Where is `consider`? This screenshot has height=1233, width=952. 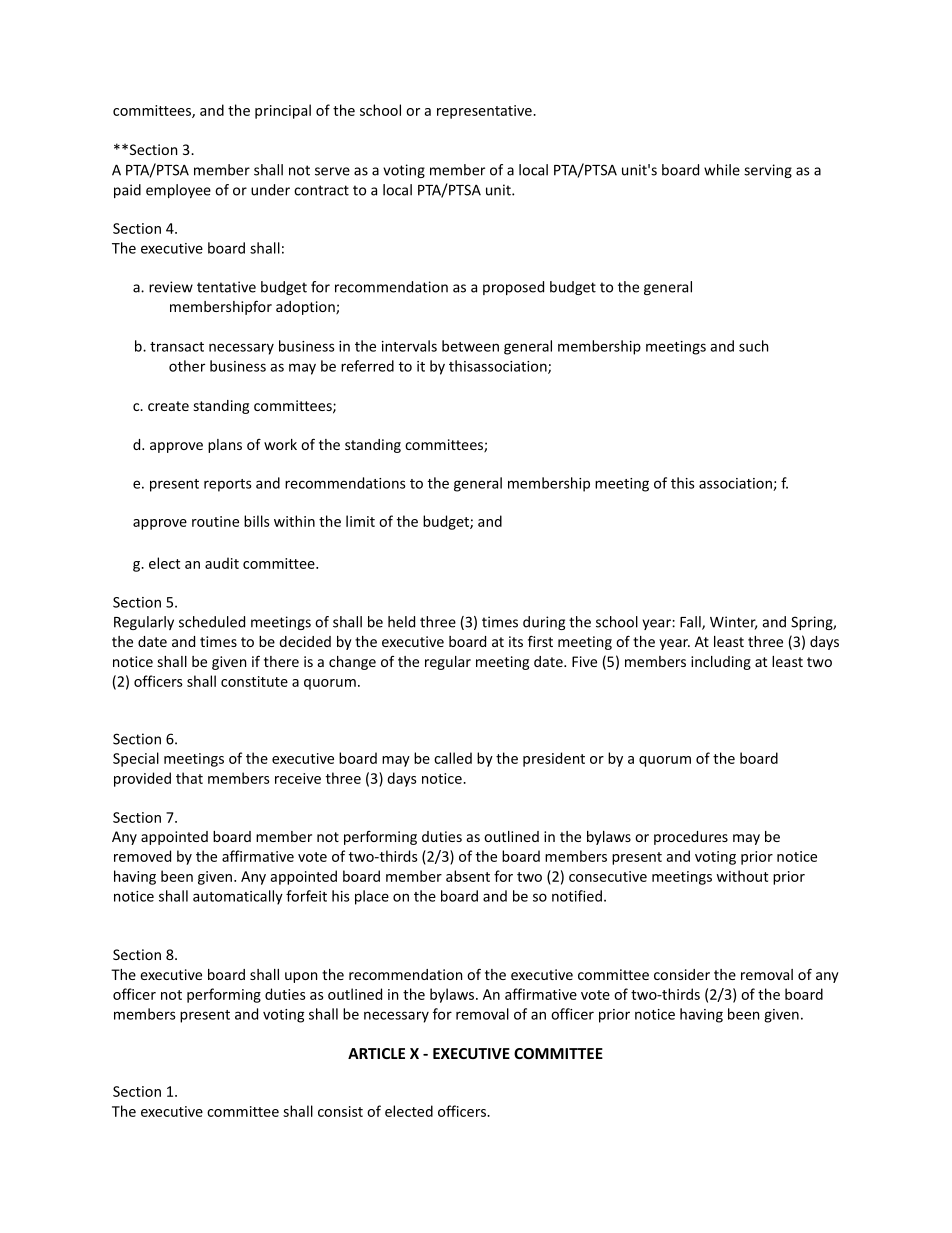
consider is located at coordinates (682, 974).
